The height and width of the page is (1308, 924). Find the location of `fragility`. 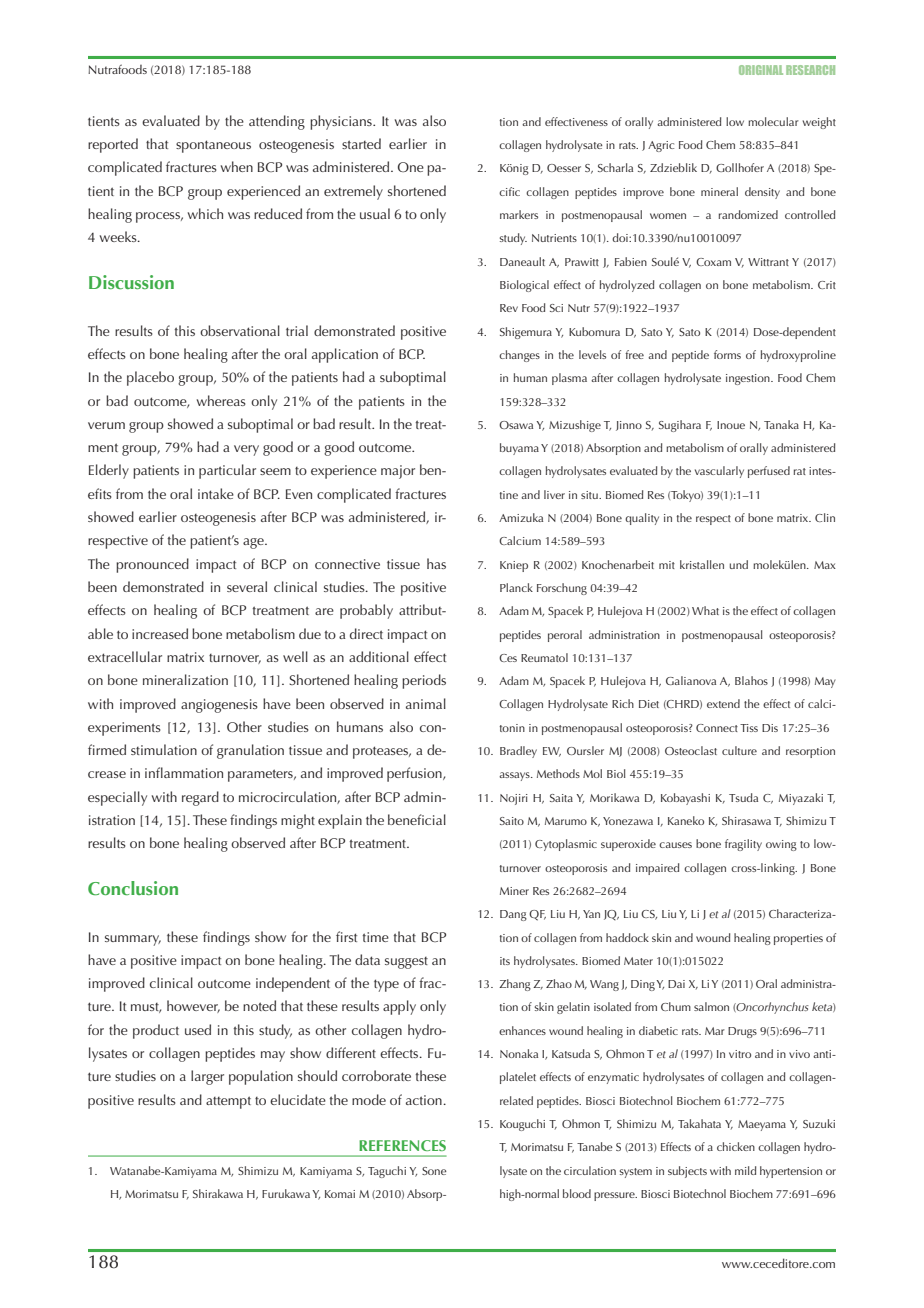

fragility is located at coordinates (743, 845).
